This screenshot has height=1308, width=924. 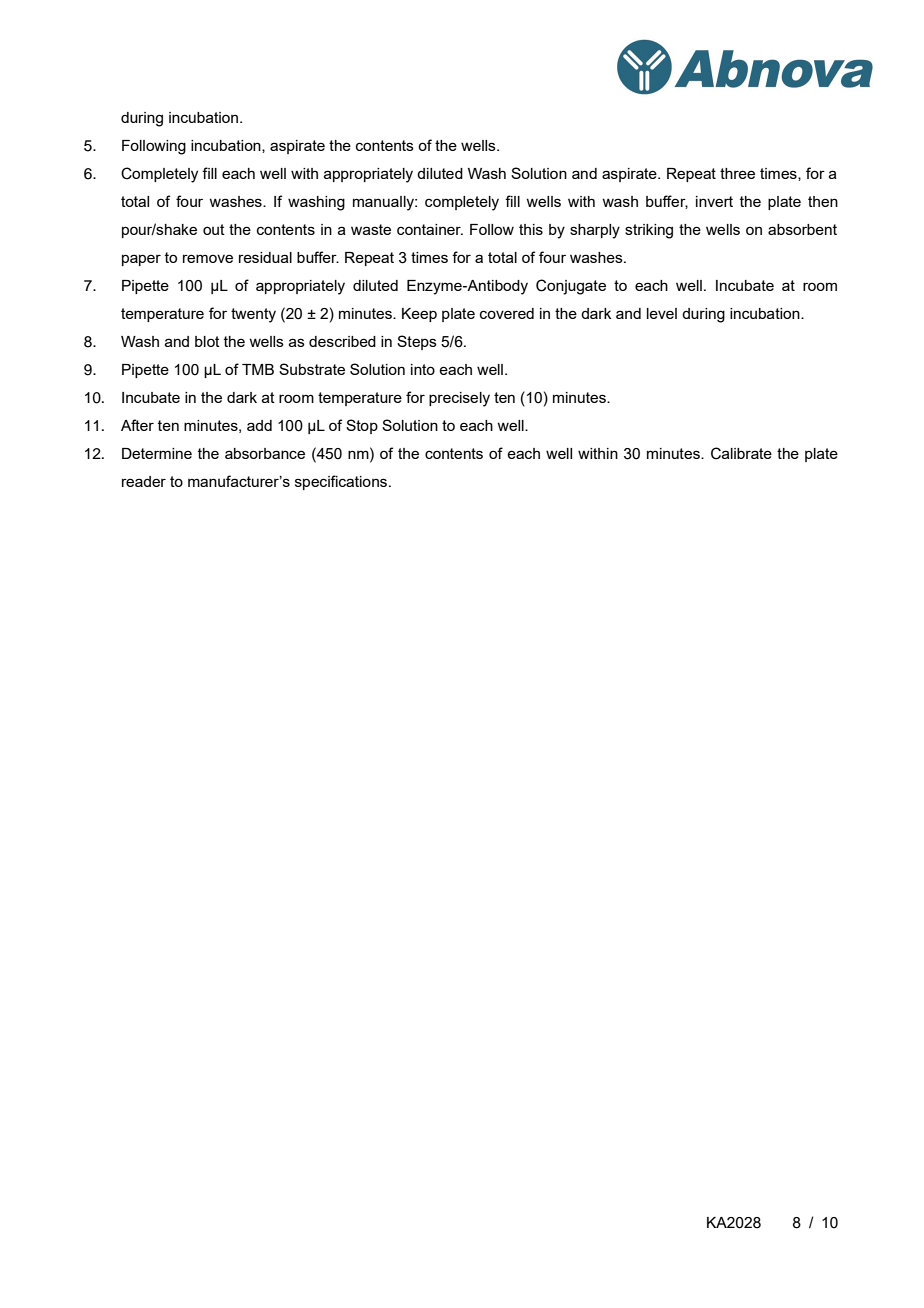 I want to click on reader, so click(x=144, y=481).
